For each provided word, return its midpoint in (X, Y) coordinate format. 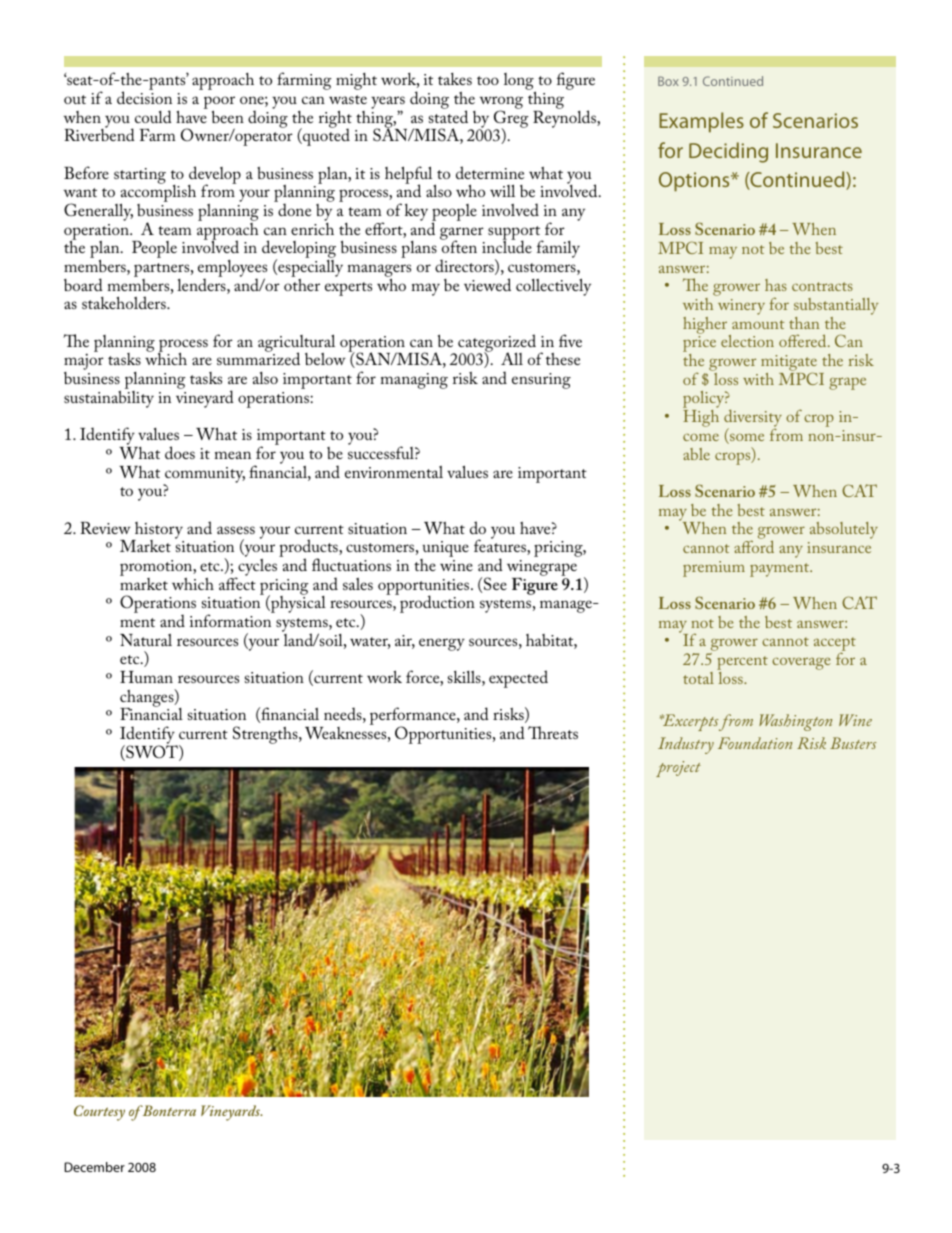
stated (448, 115)
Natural (146, 640)
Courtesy (99, 1113)
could (153, 116)
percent (742, 664)
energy (442, 644)
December (95, 1167)
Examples (701, 122)
